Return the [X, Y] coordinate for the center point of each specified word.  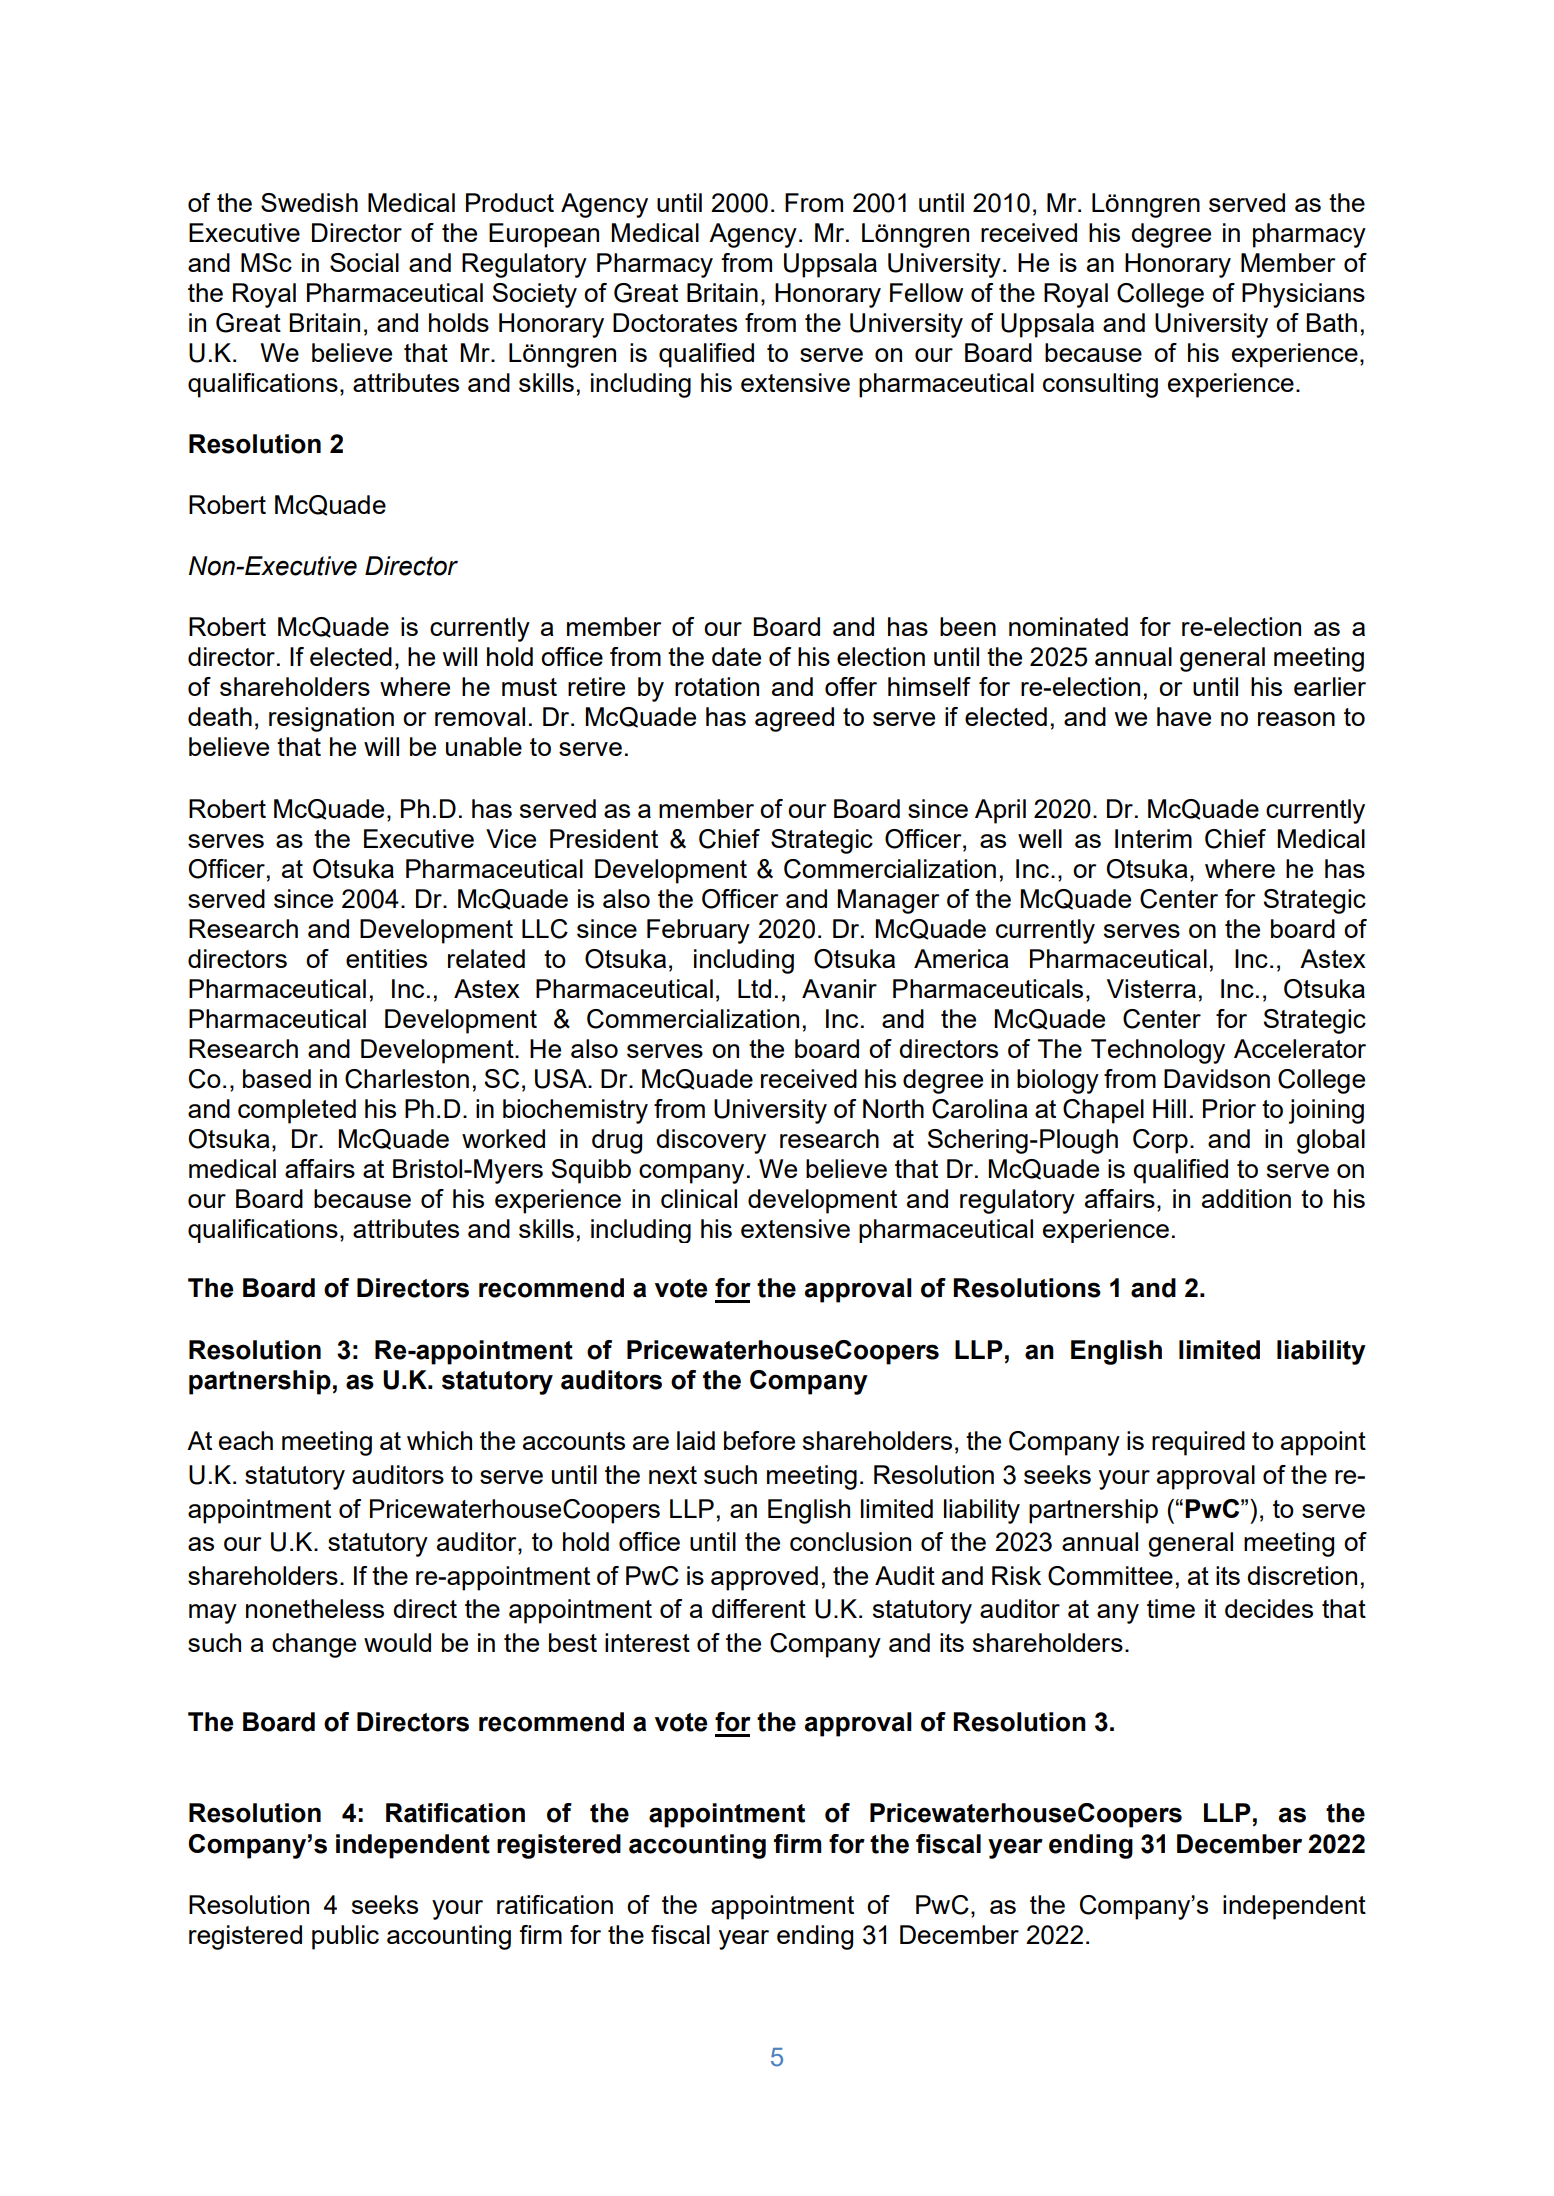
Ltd [754, 988]
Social [364, 262]
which [439, 1440]
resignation [331, 719]
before [759, 1440]
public [345, 1937]
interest [647, 1642]
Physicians [1303, 295]
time [1171, 1608]
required [1198, 1443]
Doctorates [675, 322]
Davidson [1217, 1078]
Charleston [407, 1079]
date [736, 656]
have [1184, 716]
